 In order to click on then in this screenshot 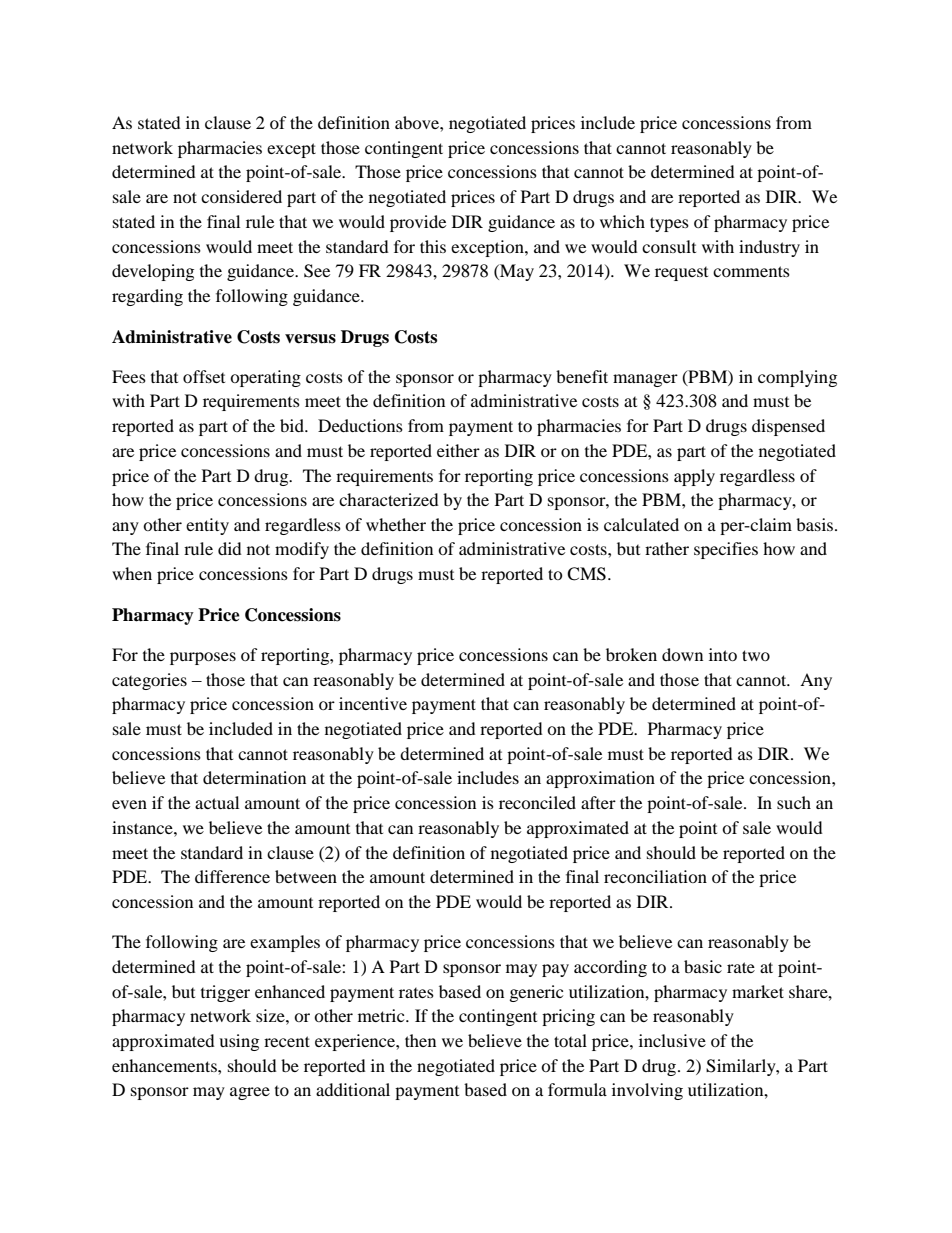, I will do `click(420, 1040)`.
